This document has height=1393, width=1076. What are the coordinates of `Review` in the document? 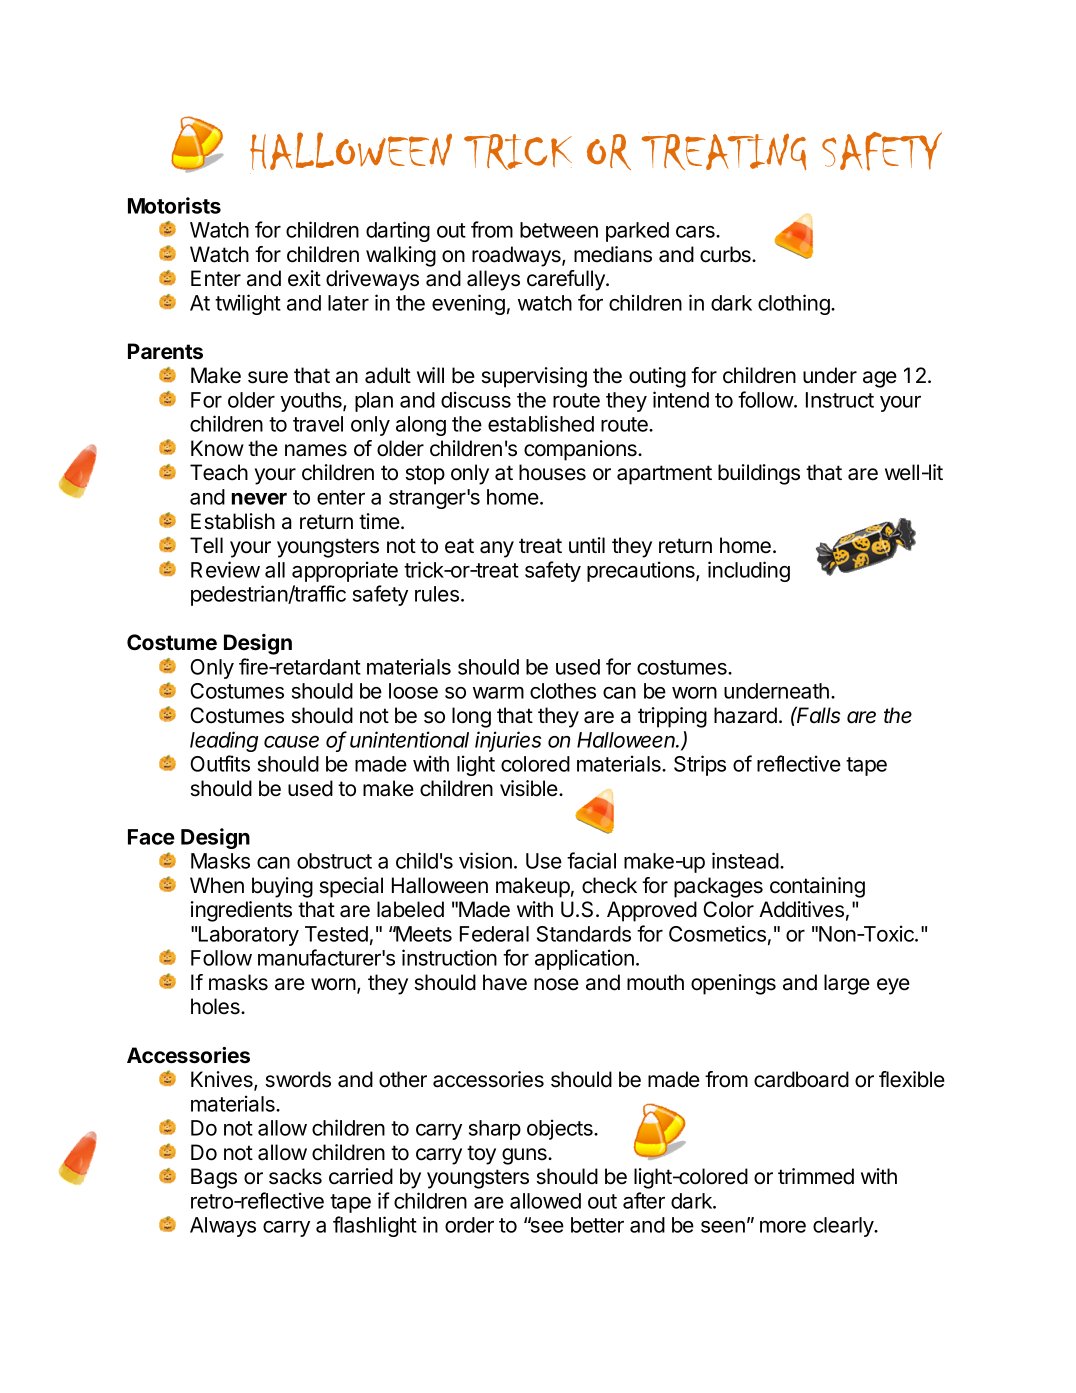 It's located at (225, 569).
